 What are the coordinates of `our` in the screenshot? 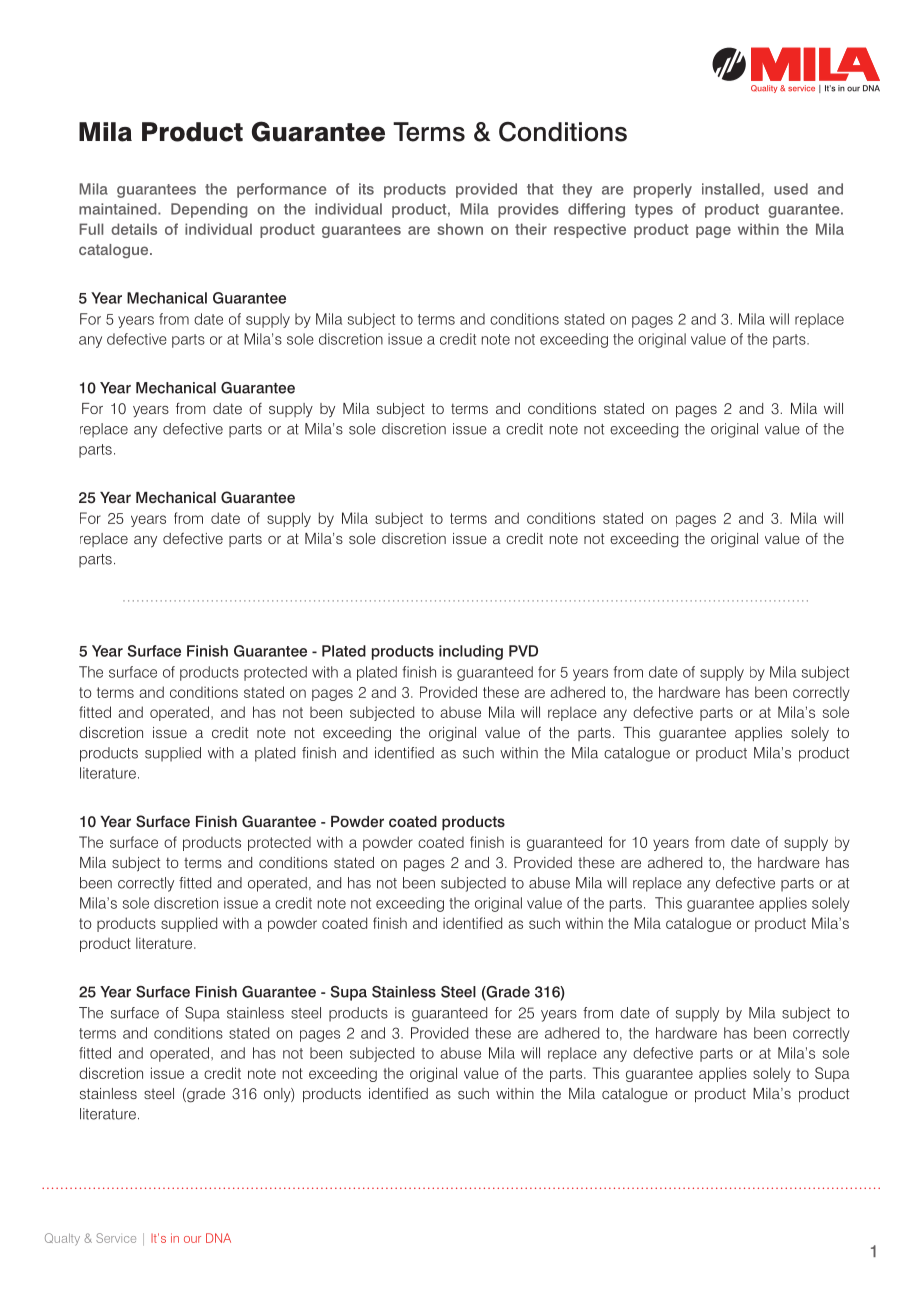 It's located at (192, 1239).
